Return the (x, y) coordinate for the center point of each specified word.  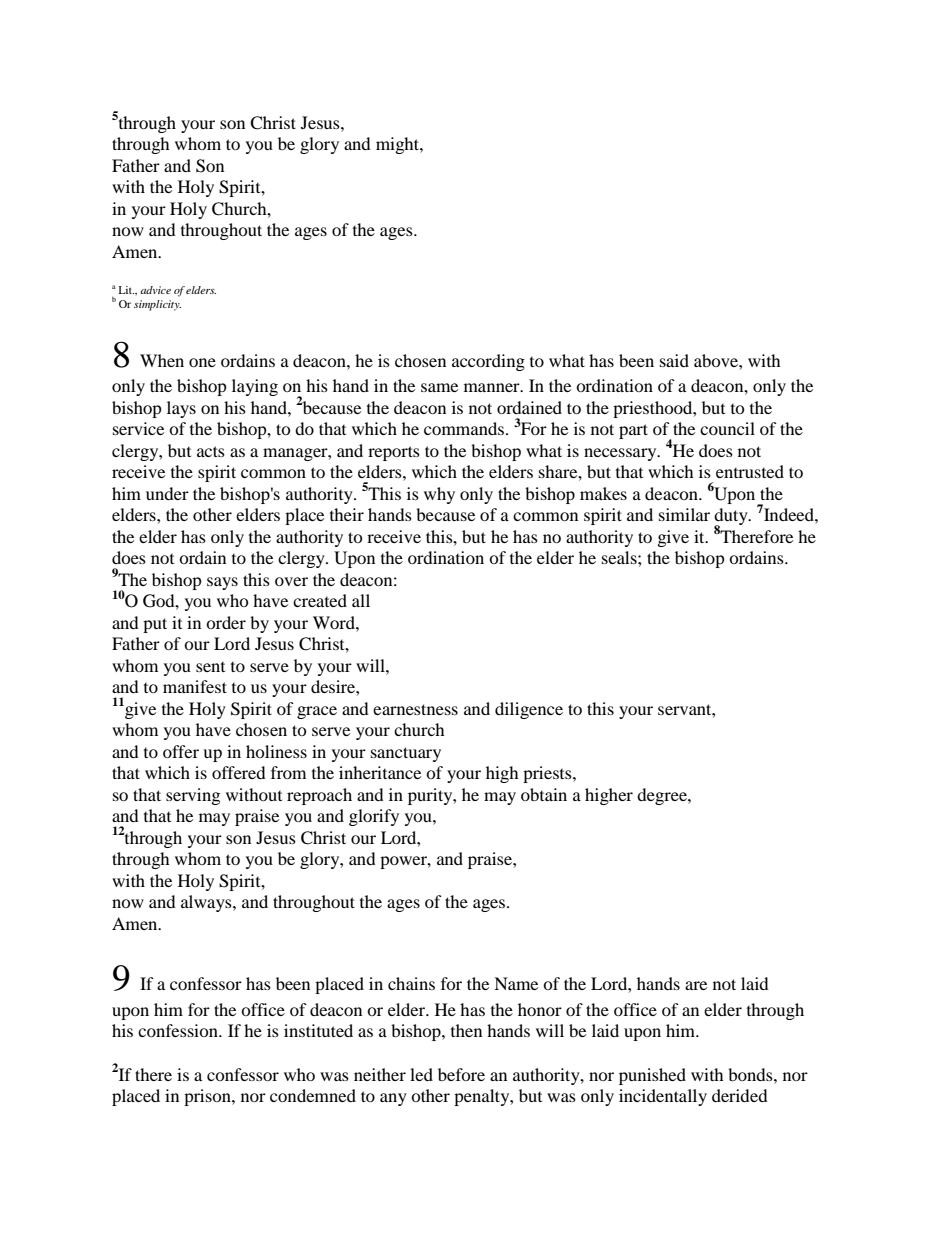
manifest (195, 686)
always (207, 903)
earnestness (415, 709)
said (674, 360)
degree (663, 796)
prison (208, 1097)
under (167, 493)
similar (684, 514)
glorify (374, 817)
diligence (529, 710)
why (439, 495)
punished (652, 1076)
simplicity (157, 305)
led (421, 1074)
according (488, 362)
